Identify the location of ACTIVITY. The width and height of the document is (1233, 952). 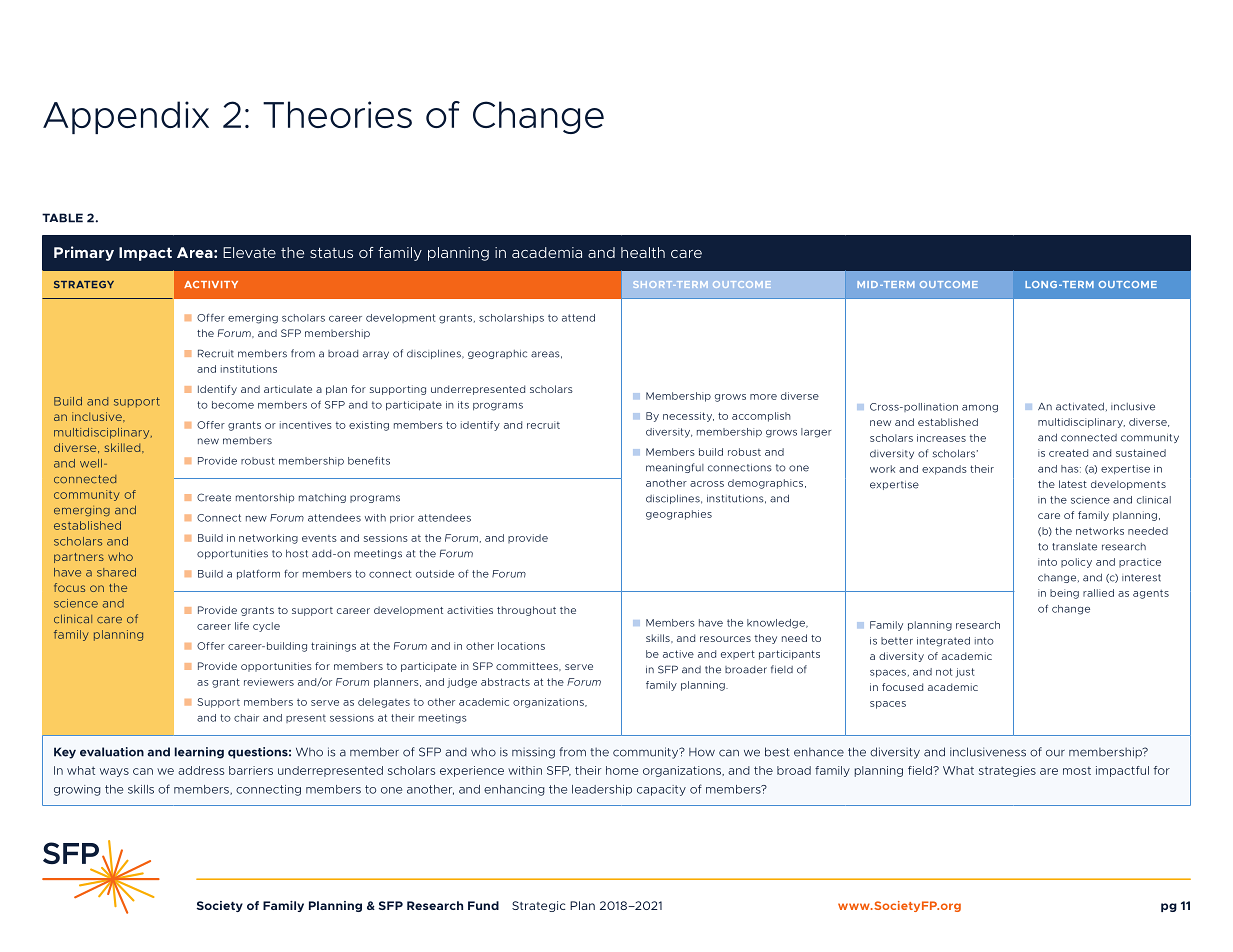
(211, 284).
